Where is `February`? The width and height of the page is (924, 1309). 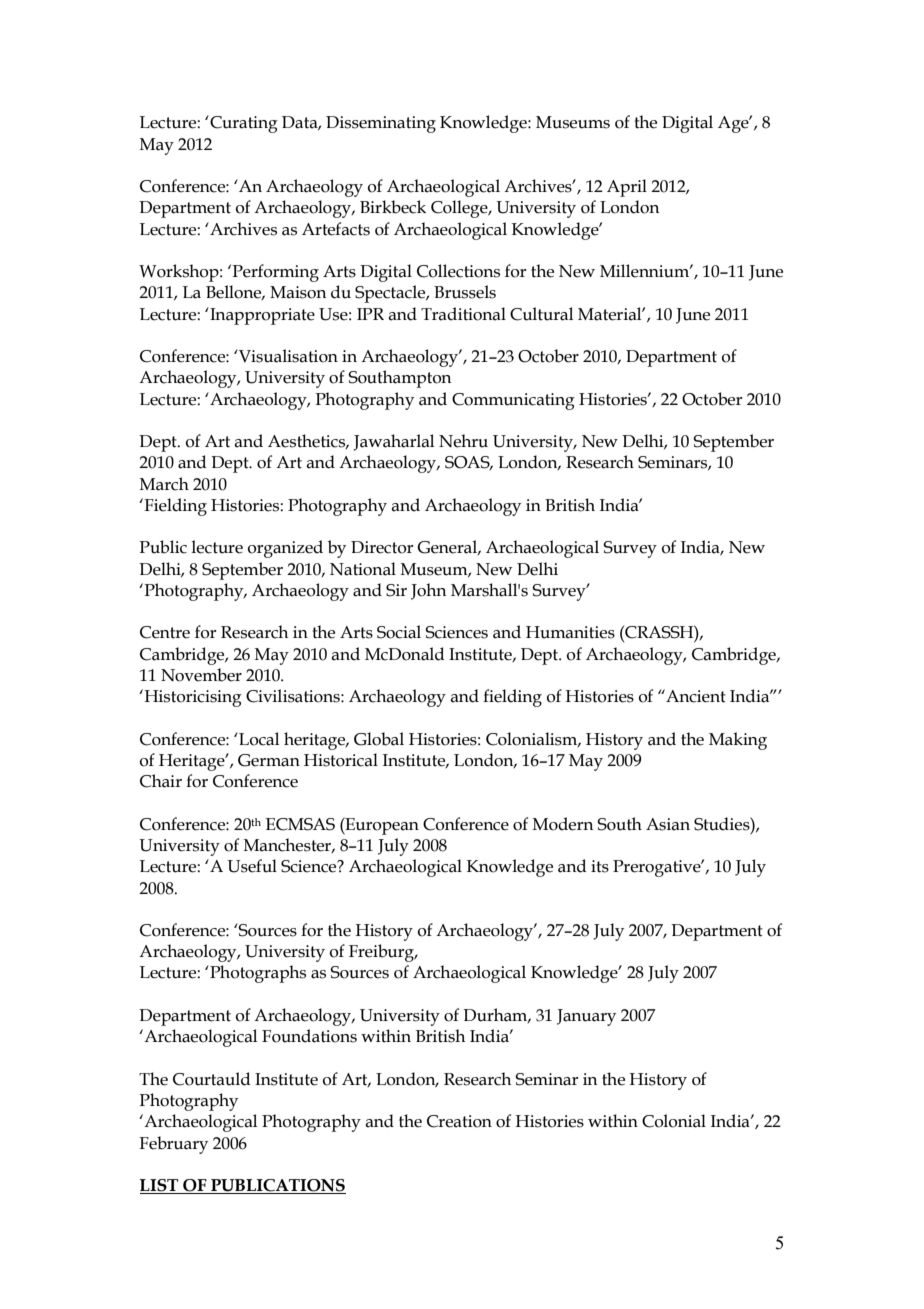 February is located at coordinates (173, 1145).
